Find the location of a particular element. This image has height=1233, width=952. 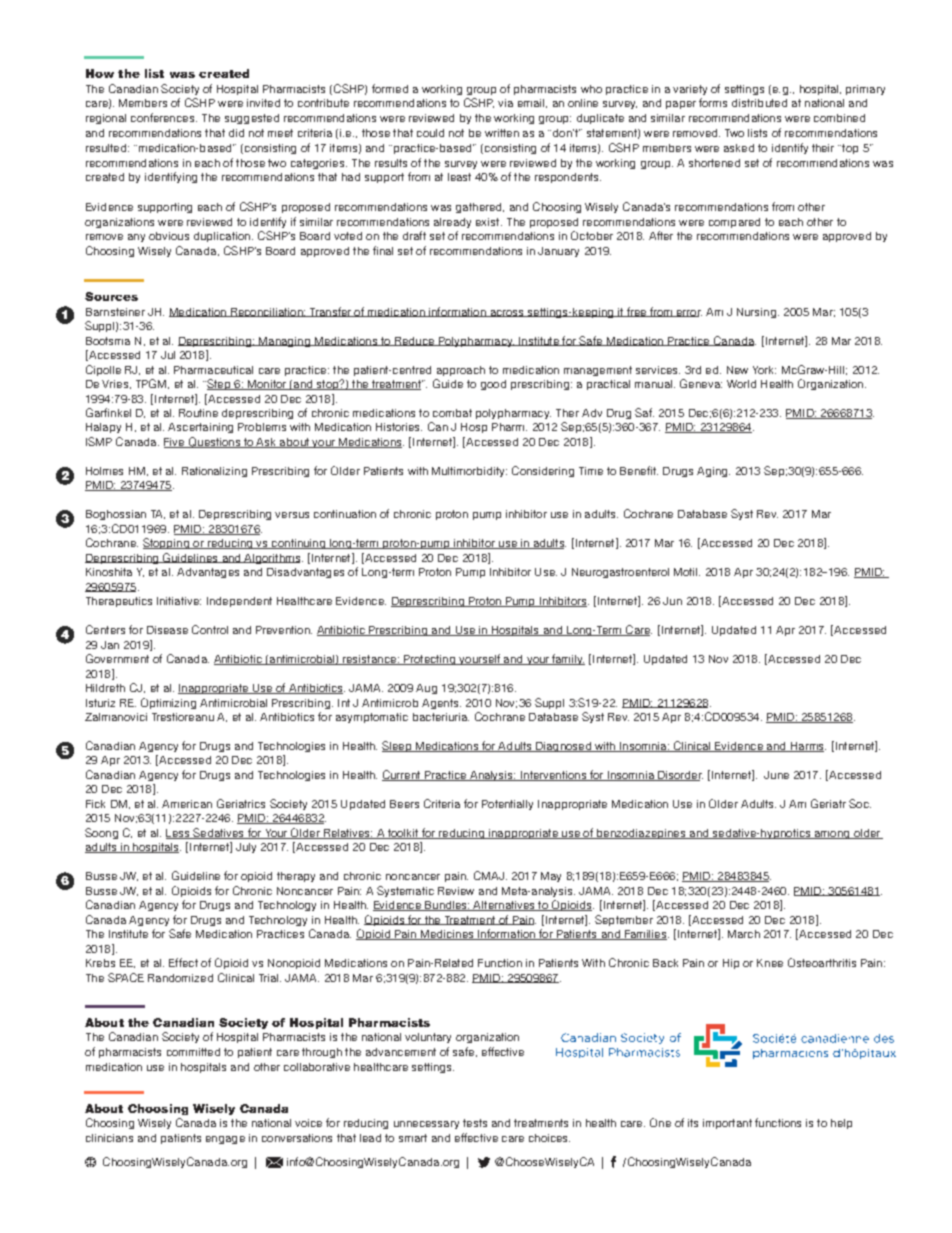

via is located at coordinates (505, 103).
